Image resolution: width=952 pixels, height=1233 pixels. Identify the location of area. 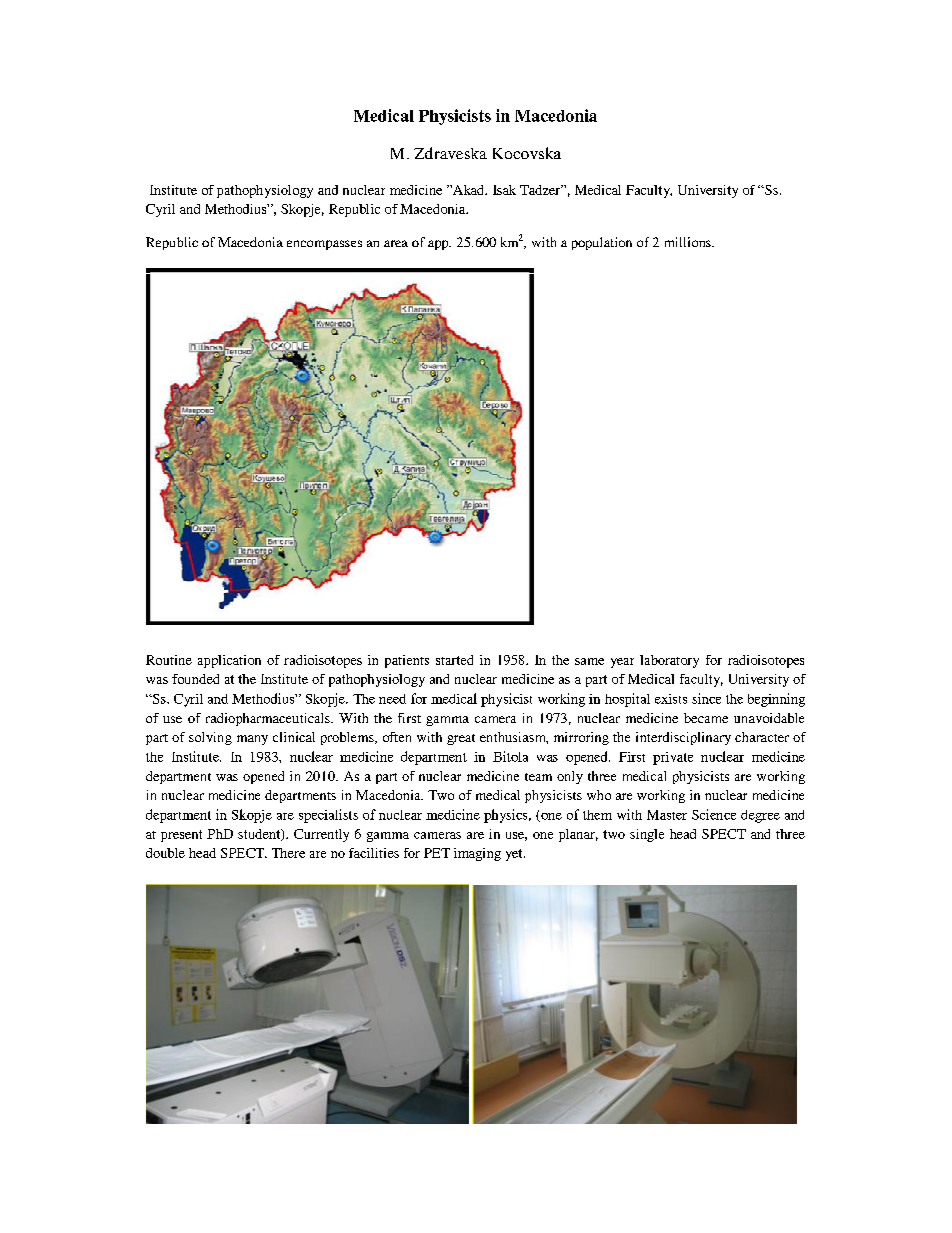
(396, 243).
